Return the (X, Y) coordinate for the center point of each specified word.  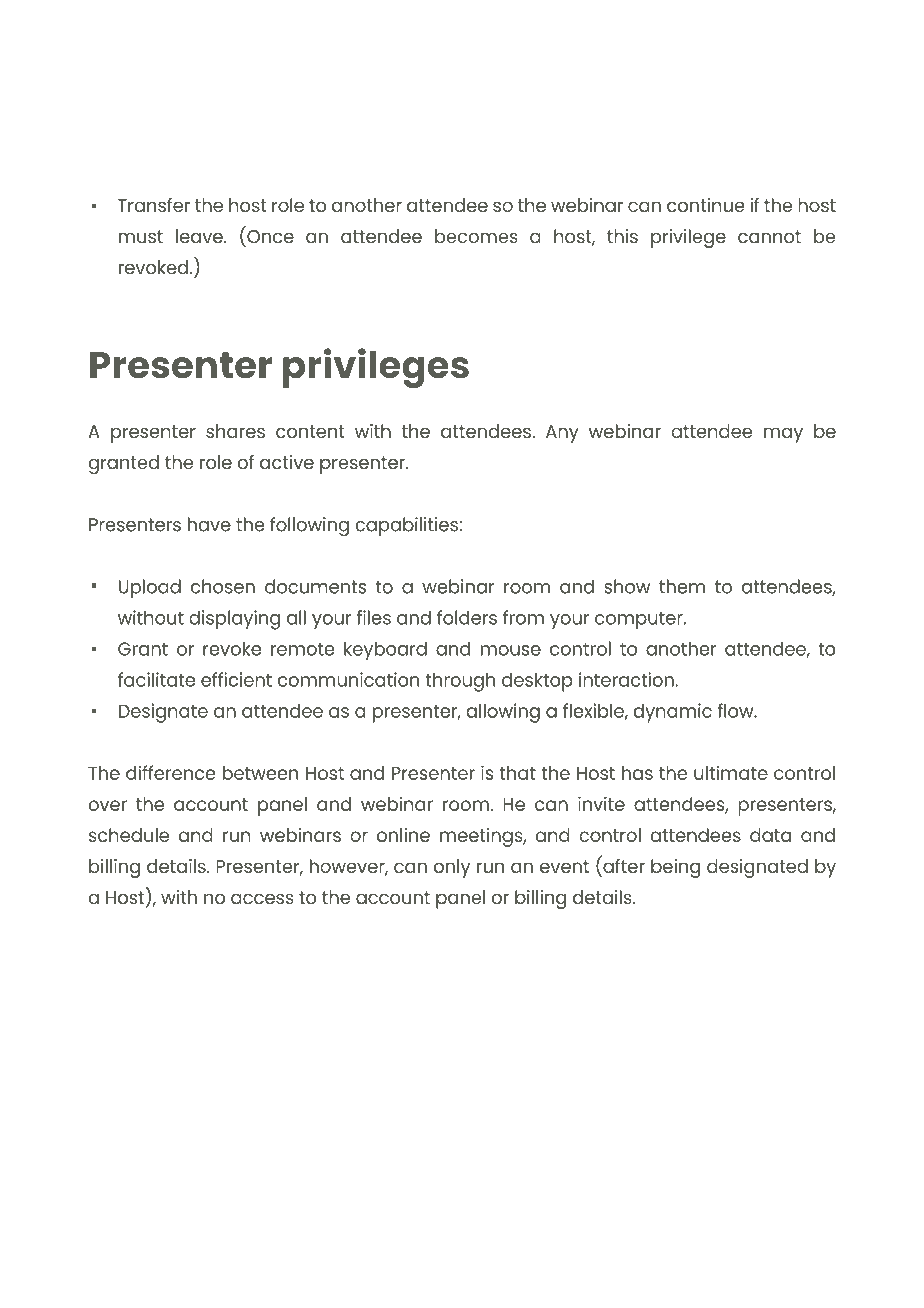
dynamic (672, 713)
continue (706, 205)
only (452, 868)
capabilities (407, 526)
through (460, 682)
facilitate (156, 679)
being (675, 868)
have (209, 524)
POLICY (501, 1214)
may (783, 435)
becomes (476, 236)
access (262, 899)
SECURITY (432, 1214)
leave (200, 236)
